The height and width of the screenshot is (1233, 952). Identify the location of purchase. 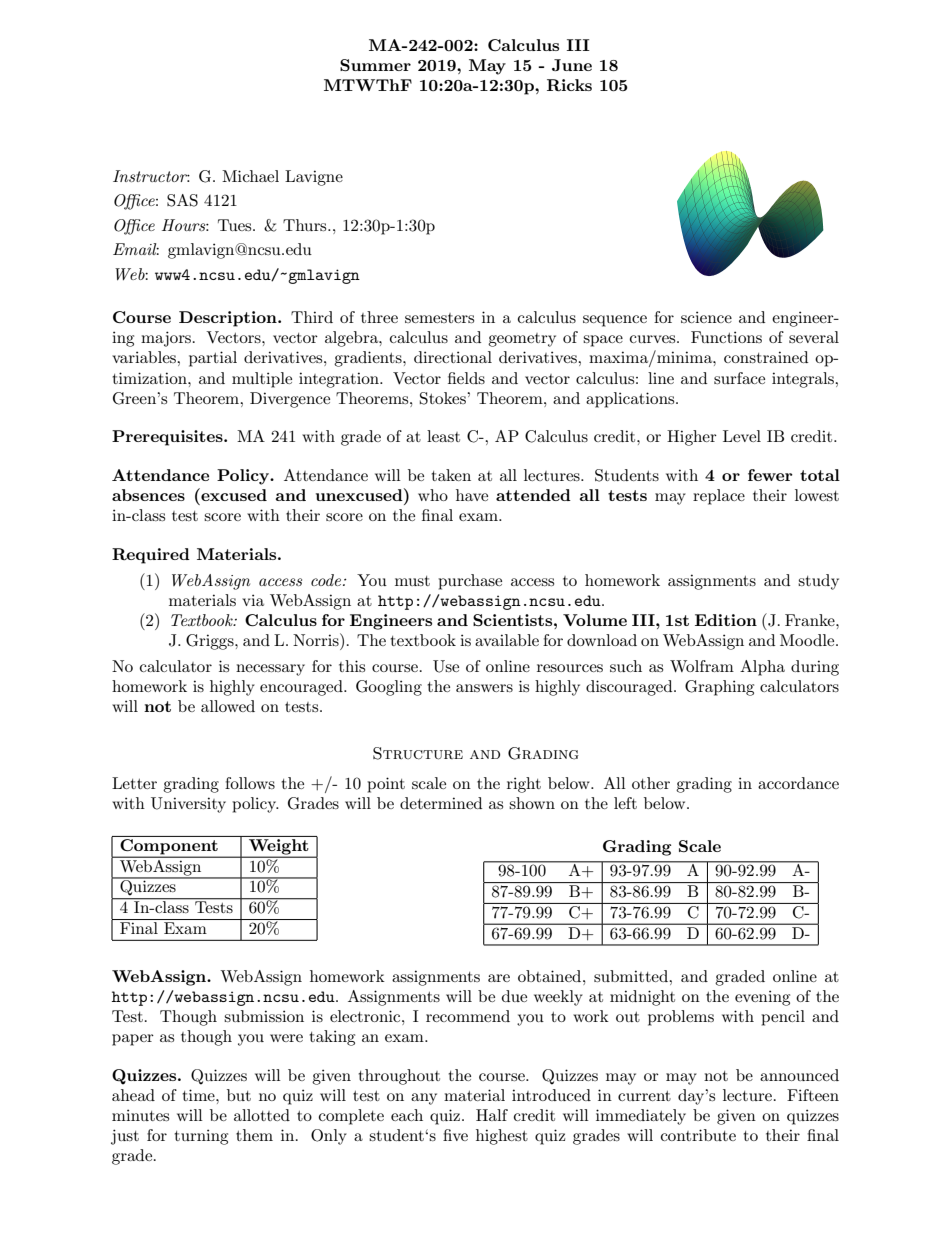
(470, 582).
